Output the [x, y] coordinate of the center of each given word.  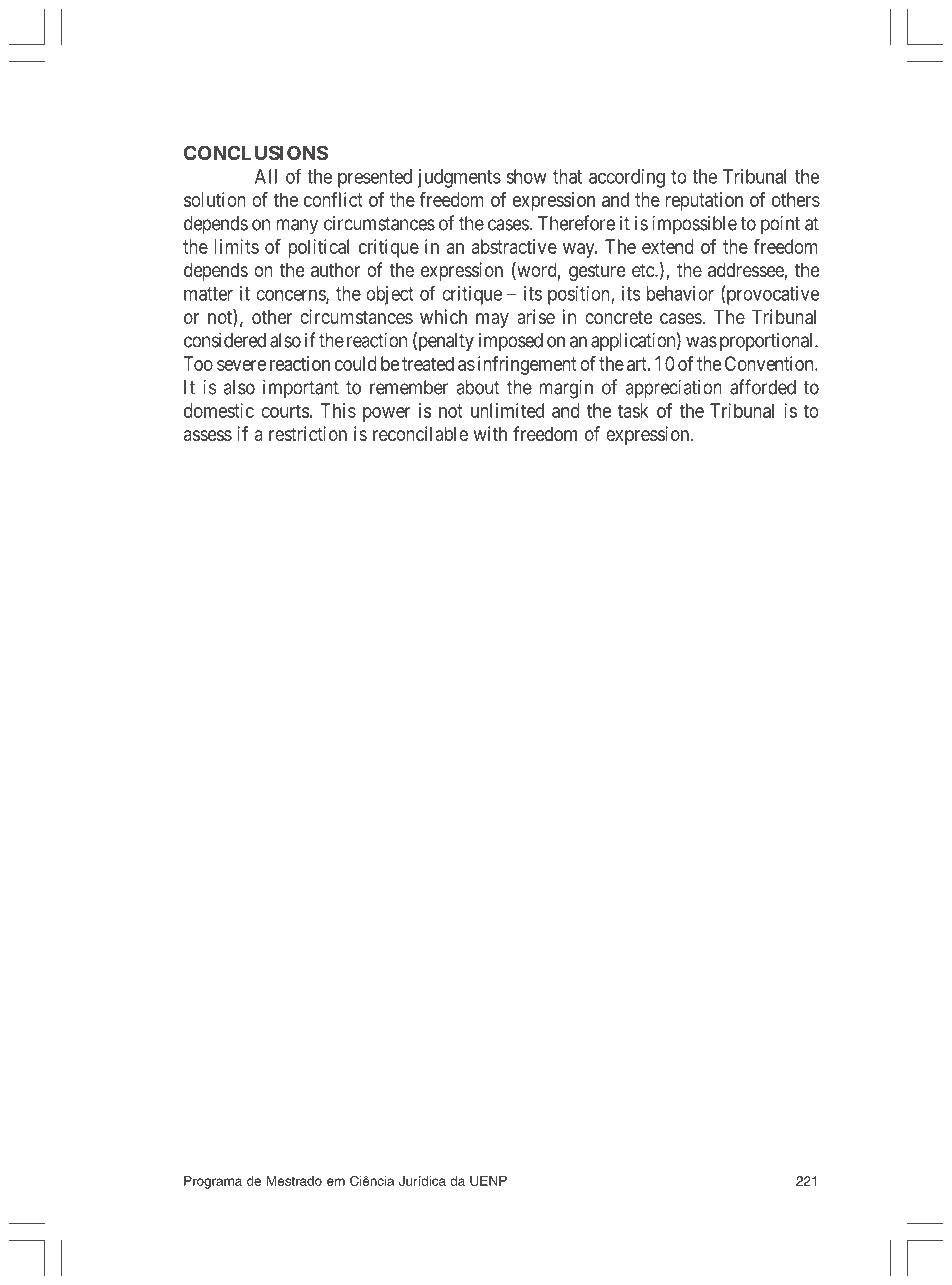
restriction [308, 433]
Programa [213, 1182]
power [387, 414]
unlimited [507, 410]
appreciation [674, 389]
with [490, 433]
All [266, 176]
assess [208, 435]
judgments [459, 178]
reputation [704, 201]
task [633, 410]
